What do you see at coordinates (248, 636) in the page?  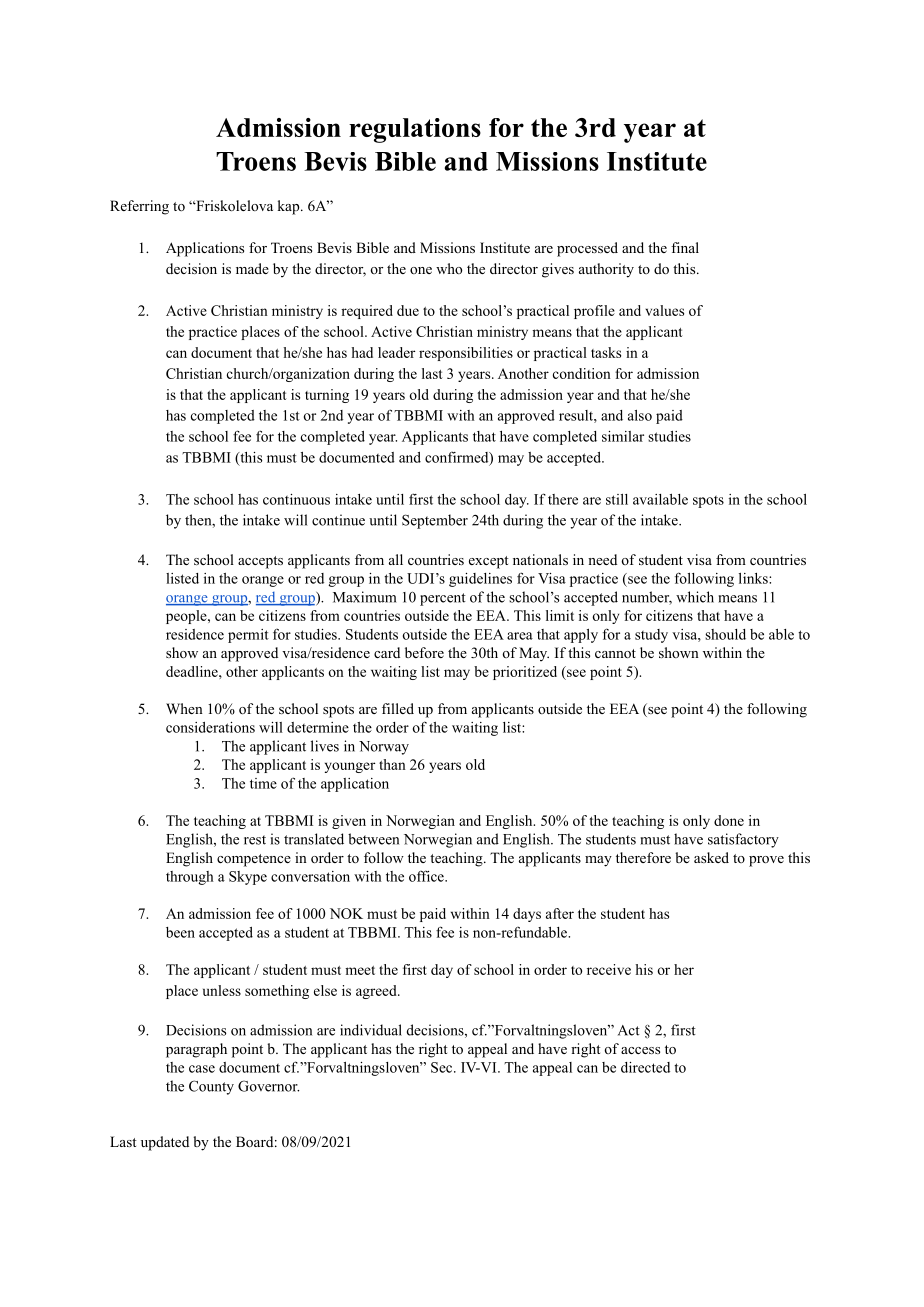 I see `permit` at bounding box center [248, 636].
